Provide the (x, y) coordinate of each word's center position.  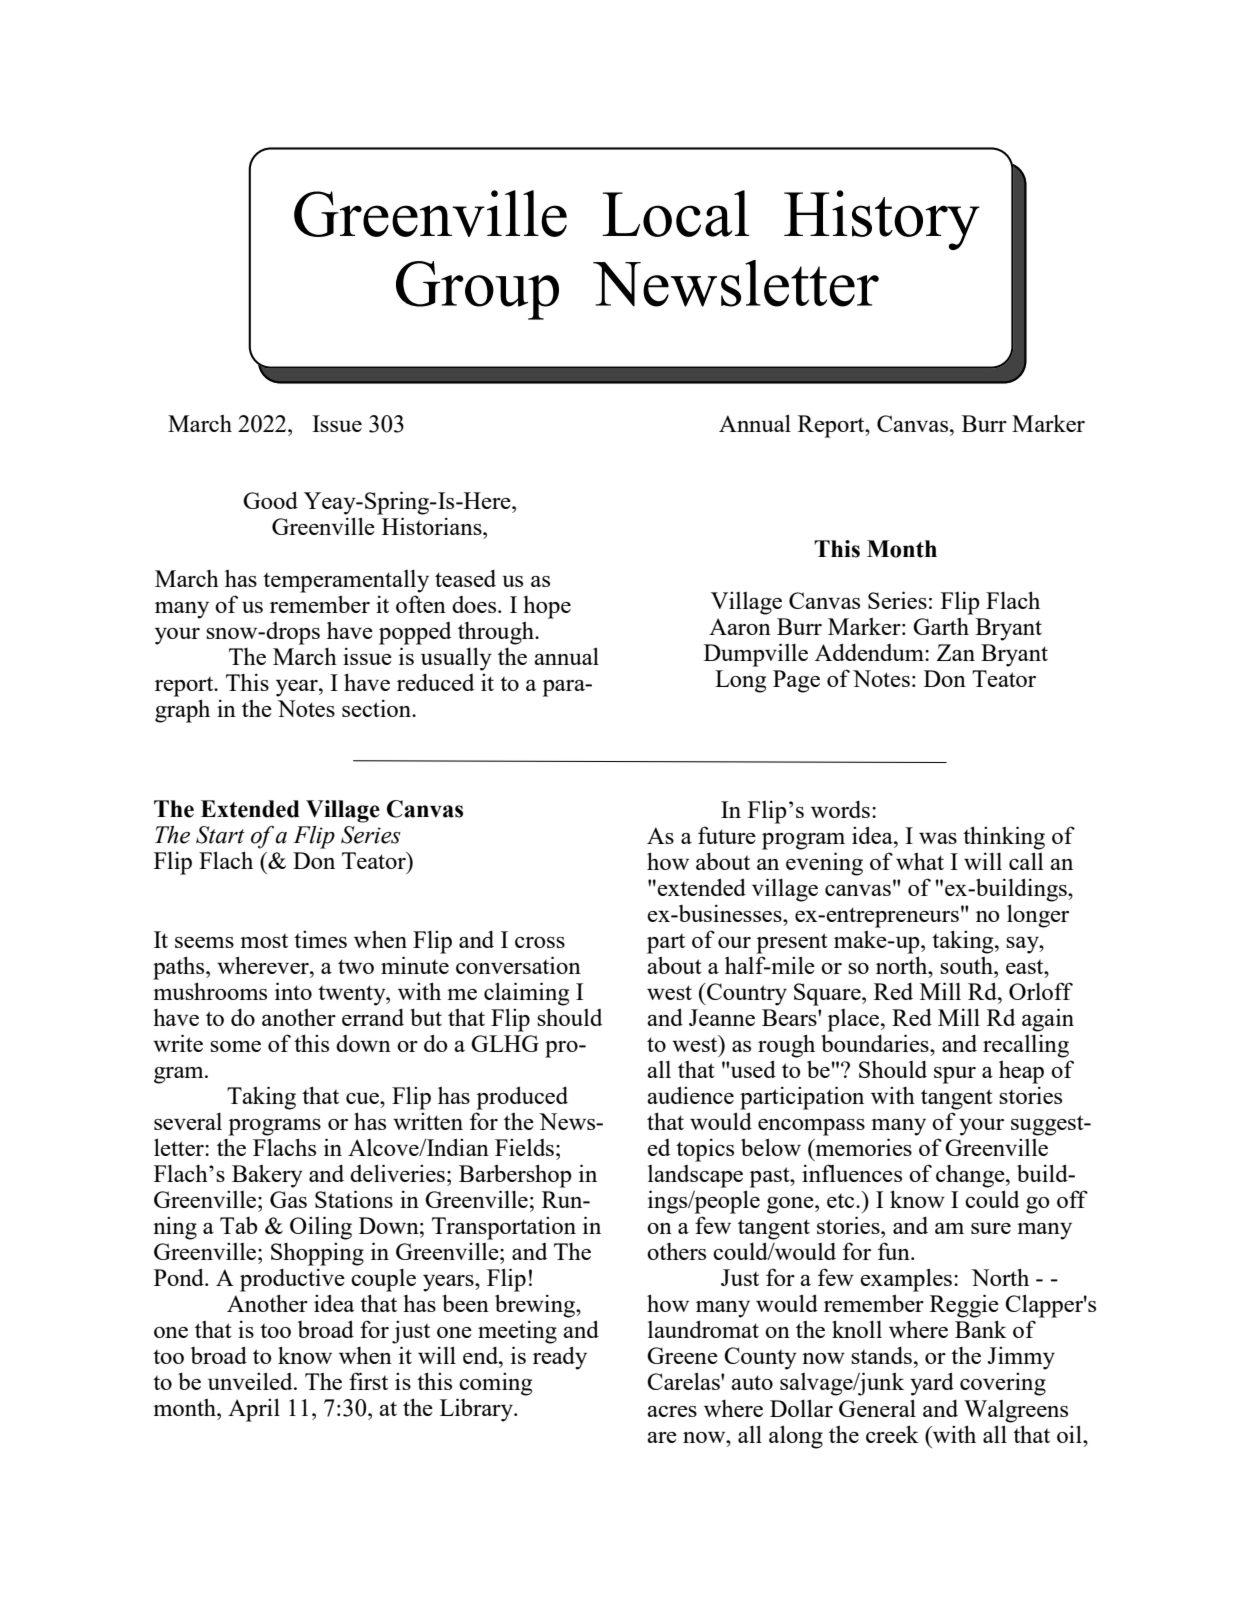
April (254, 1410)
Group (477, 290)
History (882, 220)
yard (932, 1384)
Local (676, 213)
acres (672, 1411)
